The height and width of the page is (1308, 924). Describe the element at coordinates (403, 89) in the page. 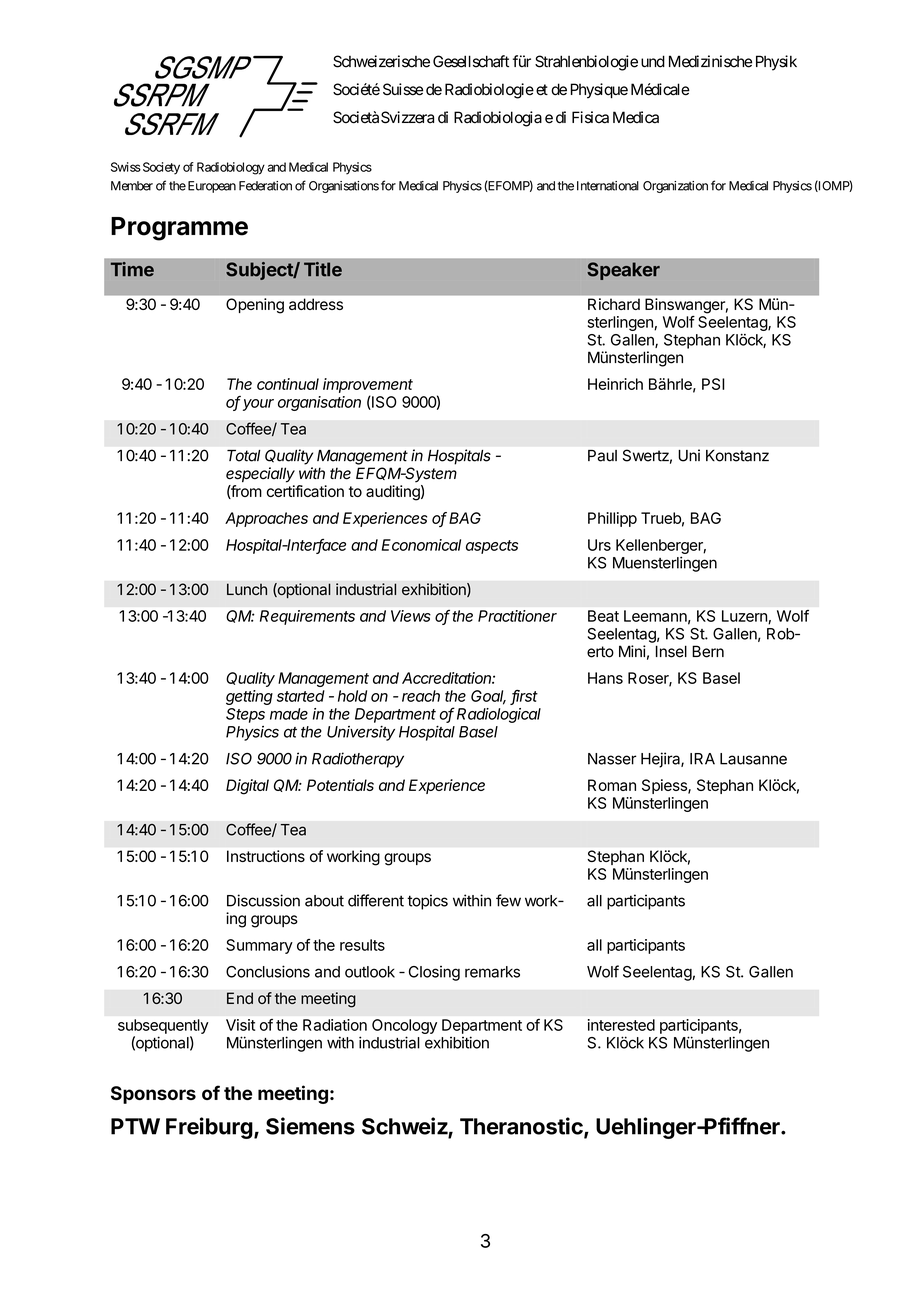

I see `Suisse` at that location.
